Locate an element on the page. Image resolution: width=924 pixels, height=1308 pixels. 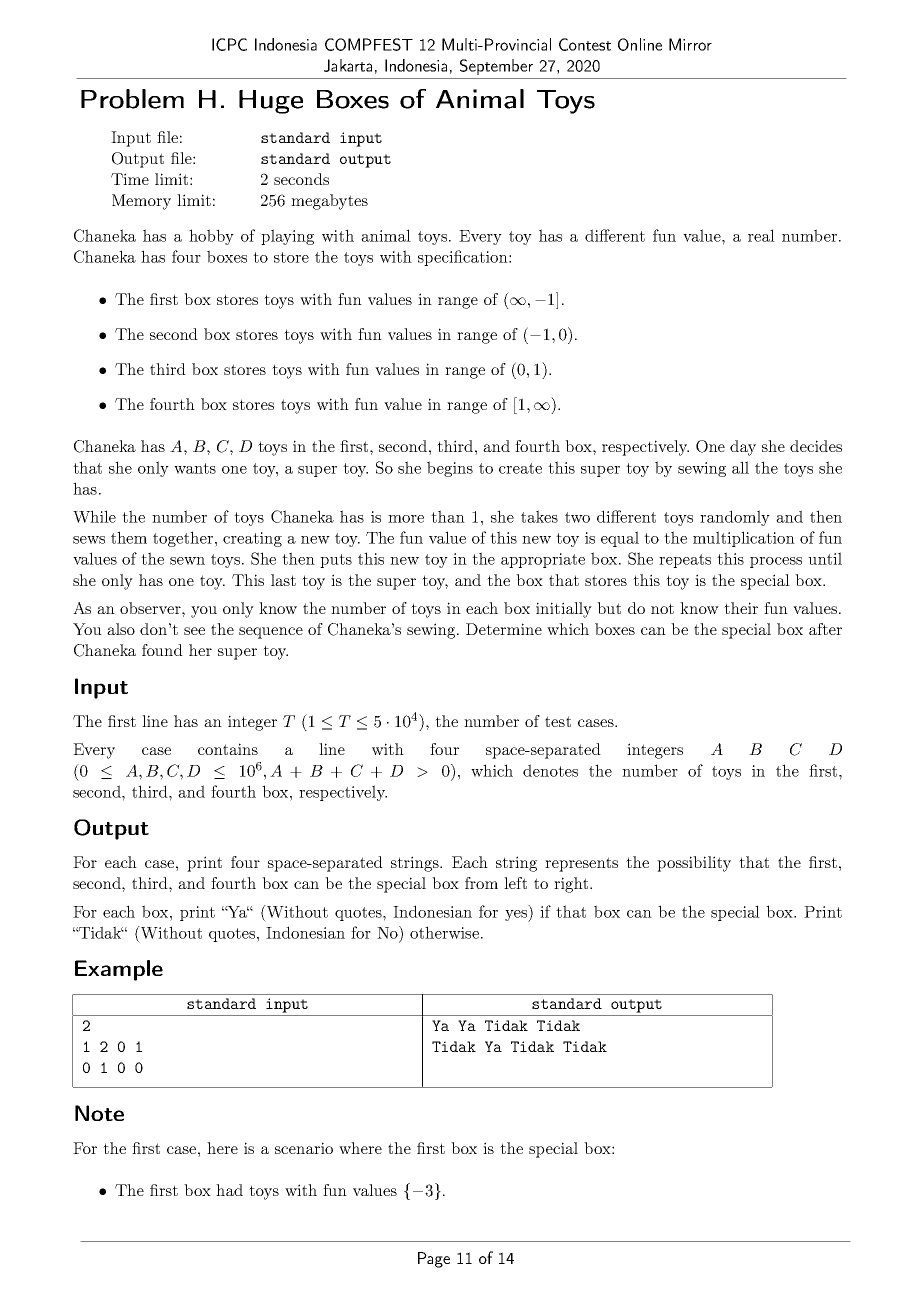
begins is located at coordinates (450, 469).
